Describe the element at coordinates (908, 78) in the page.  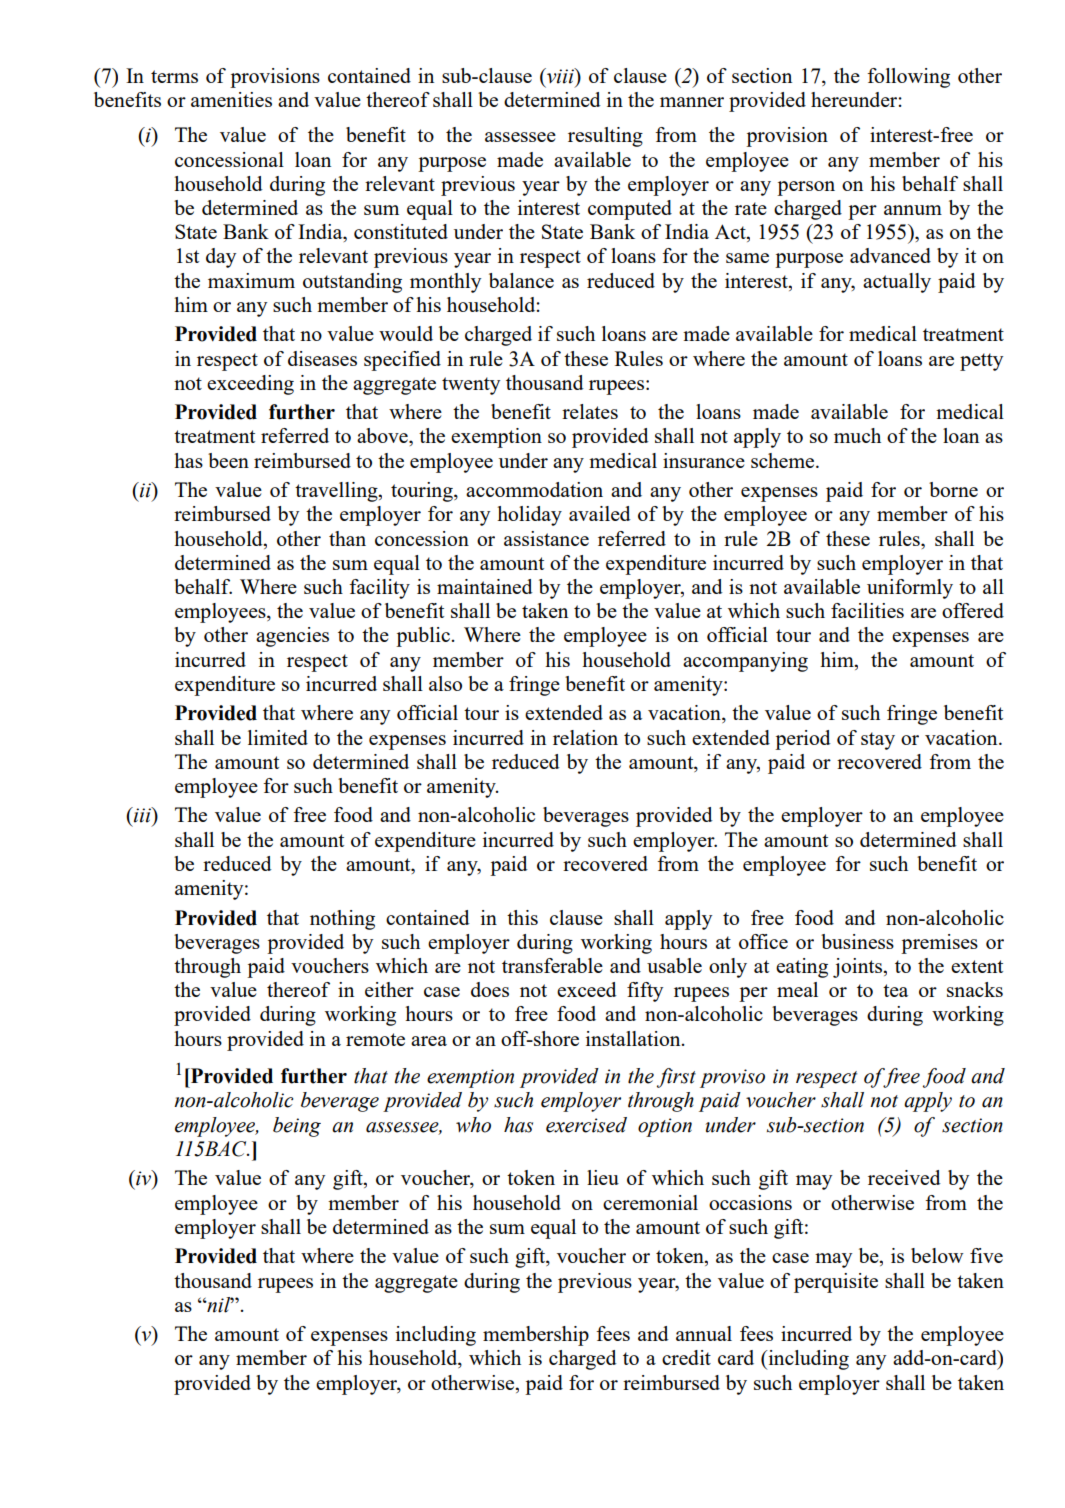
I see `following` at that location.
